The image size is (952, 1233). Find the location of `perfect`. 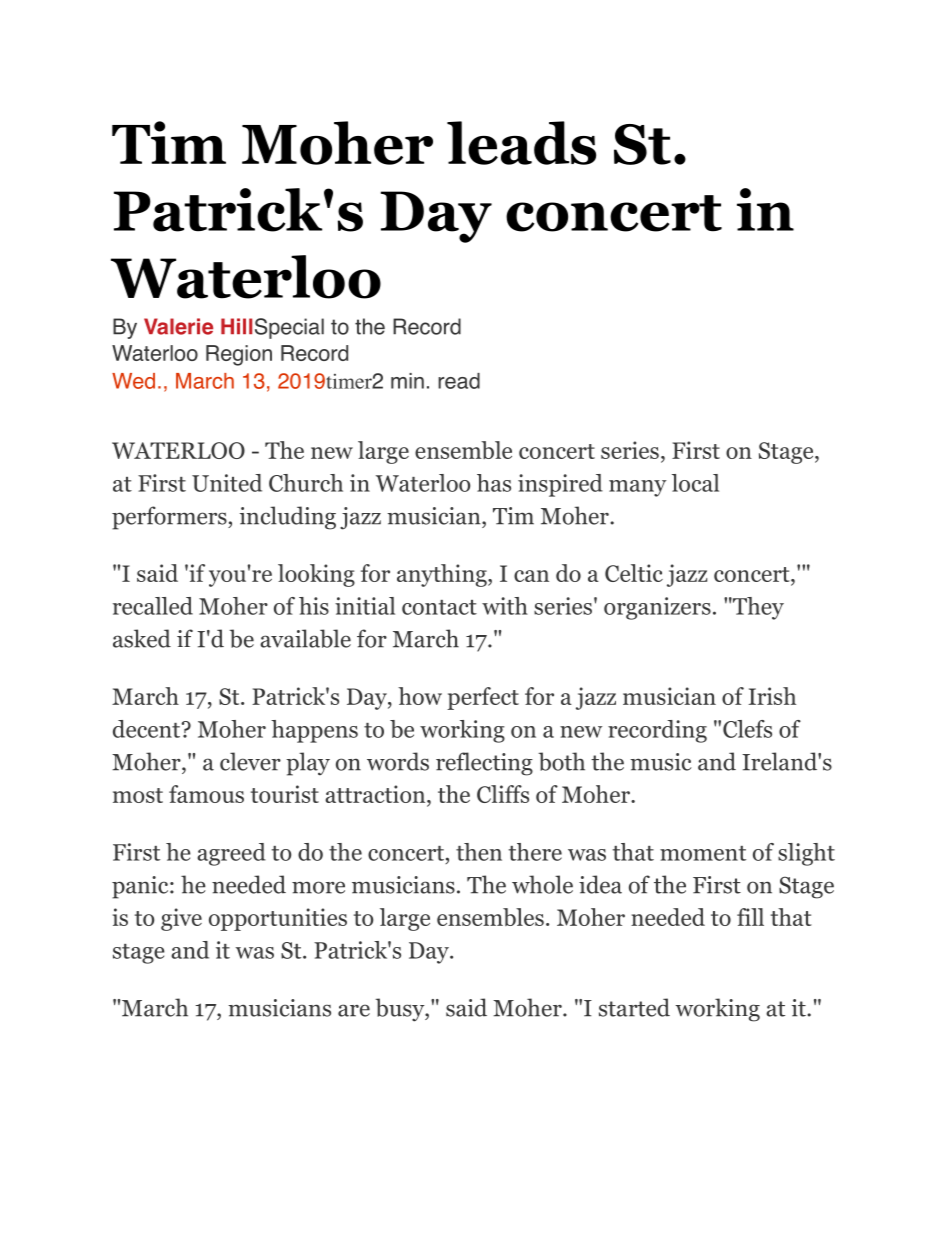

perfect is located at coordinates (483, 698).
